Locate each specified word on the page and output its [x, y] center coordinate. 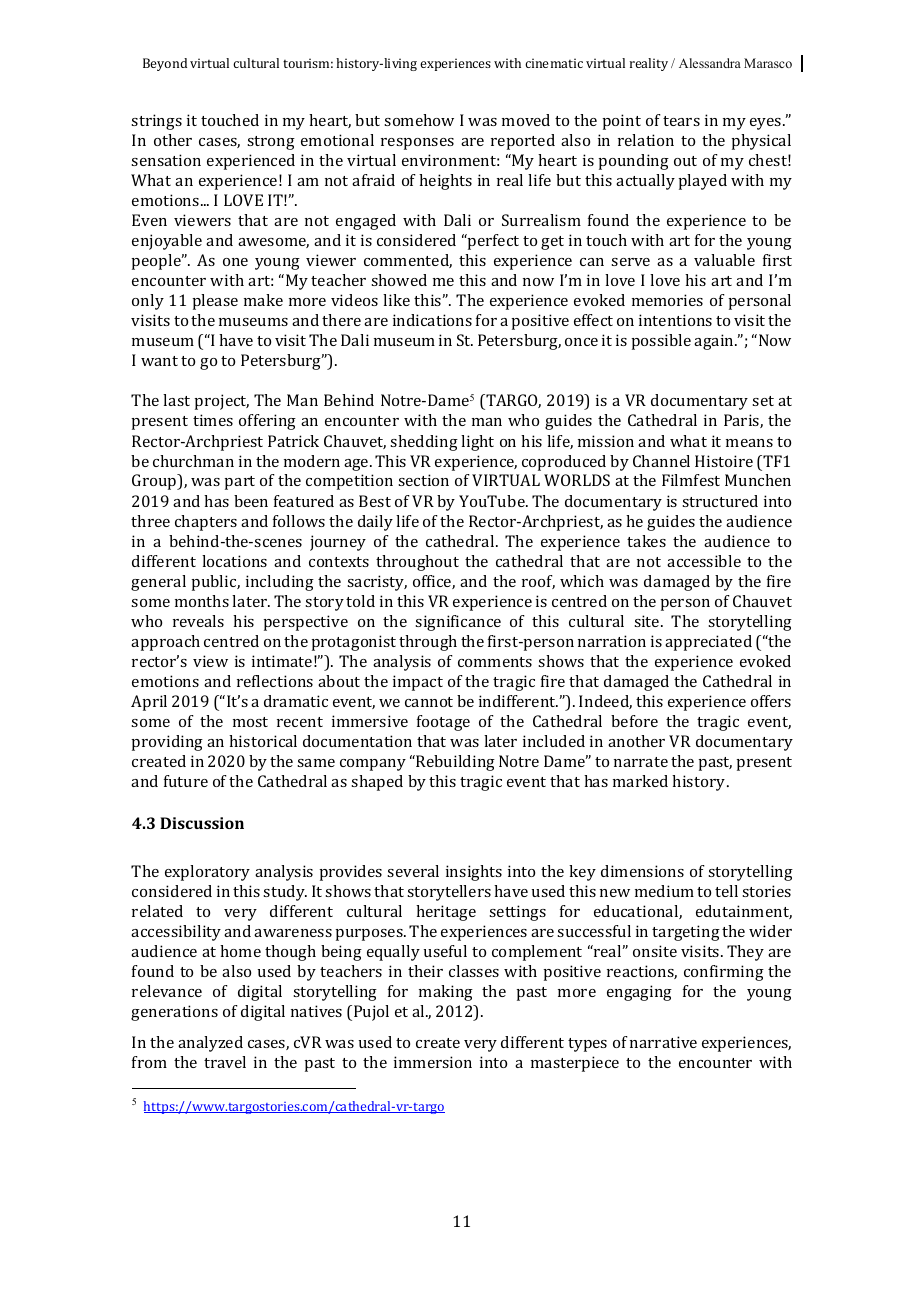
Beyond [165, 64]
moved [526, 120]
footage [443, 723]
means [749, 443]
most [250, 722]
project [221, 402]
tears [681, 121]
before [634, 721]
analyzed [210, 1044]
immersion [433, 1062]
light [477, 443]
